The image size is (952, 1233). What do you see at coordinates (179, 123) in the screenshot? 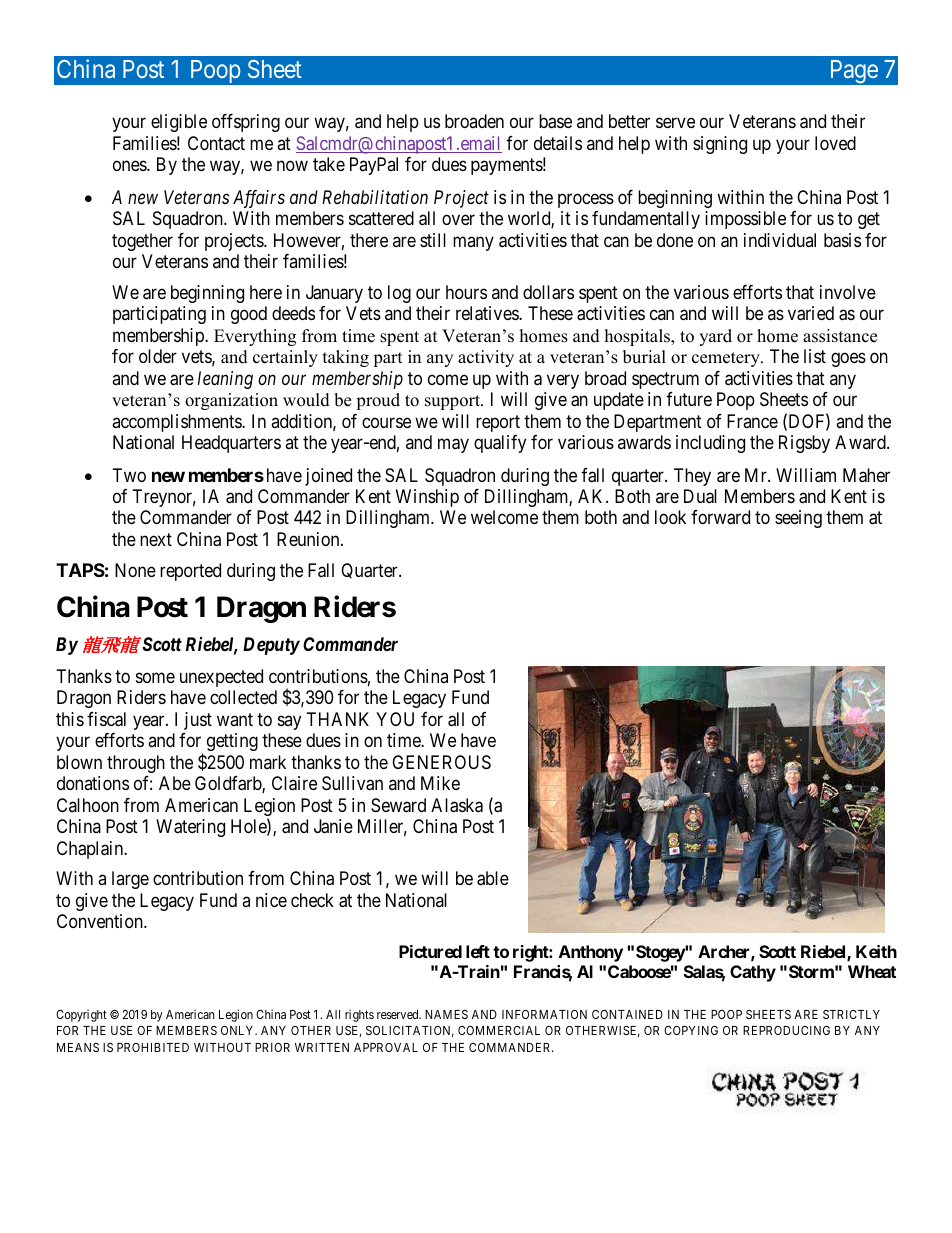
I see `eligible` at bounding box center [179, 123].
